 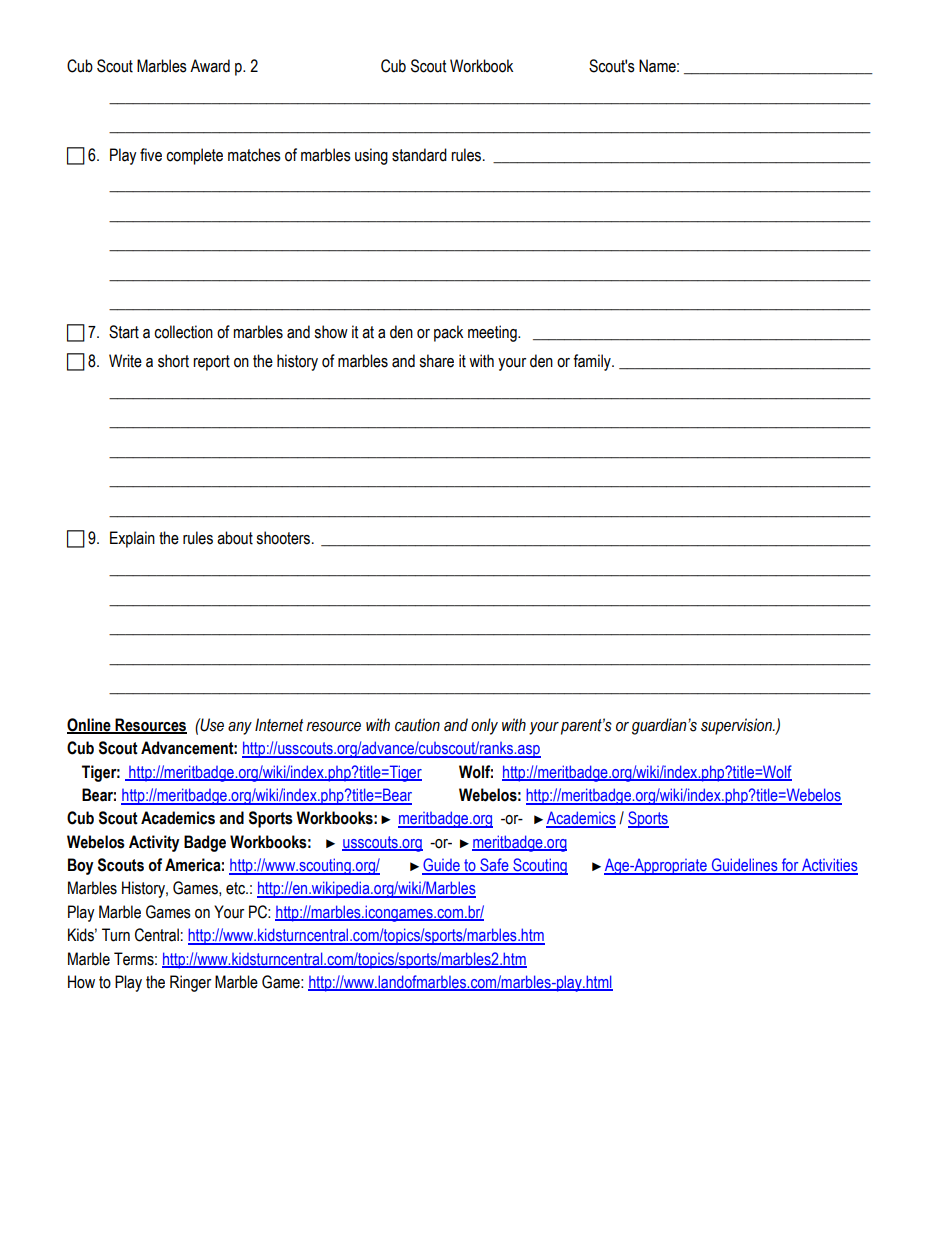 I want to click on short, so click(x=173, y=361).
